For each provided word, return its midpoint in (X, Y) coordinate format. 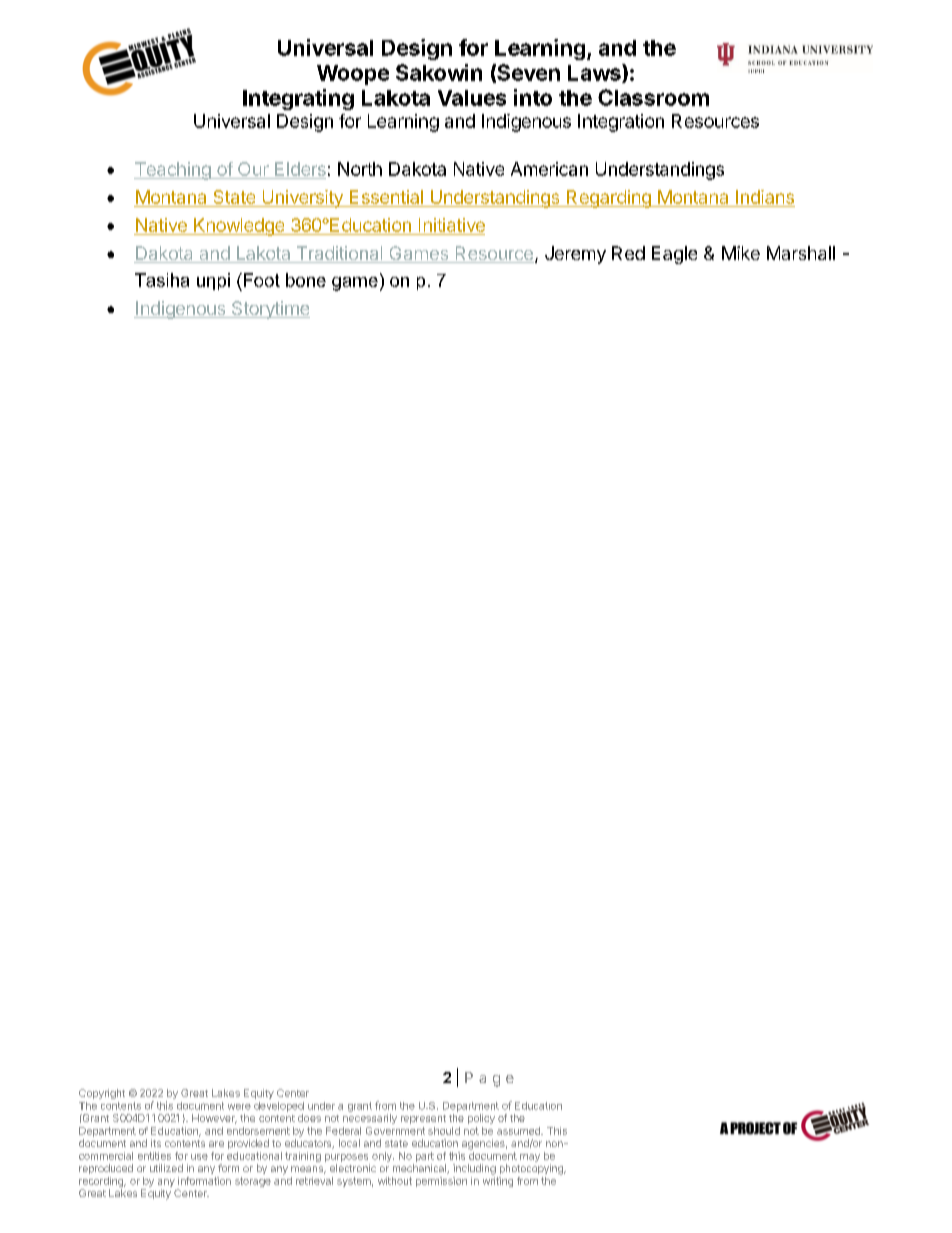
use (199, 1157)
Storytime (269, 310)
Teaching (173, 171)
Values (472, 98)
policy (481, 1119)
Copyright (102, 1094)
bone (306, 280)
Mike (741, 253)
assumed (519, 1131)
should (444, 1131)
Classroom (653, 97)
